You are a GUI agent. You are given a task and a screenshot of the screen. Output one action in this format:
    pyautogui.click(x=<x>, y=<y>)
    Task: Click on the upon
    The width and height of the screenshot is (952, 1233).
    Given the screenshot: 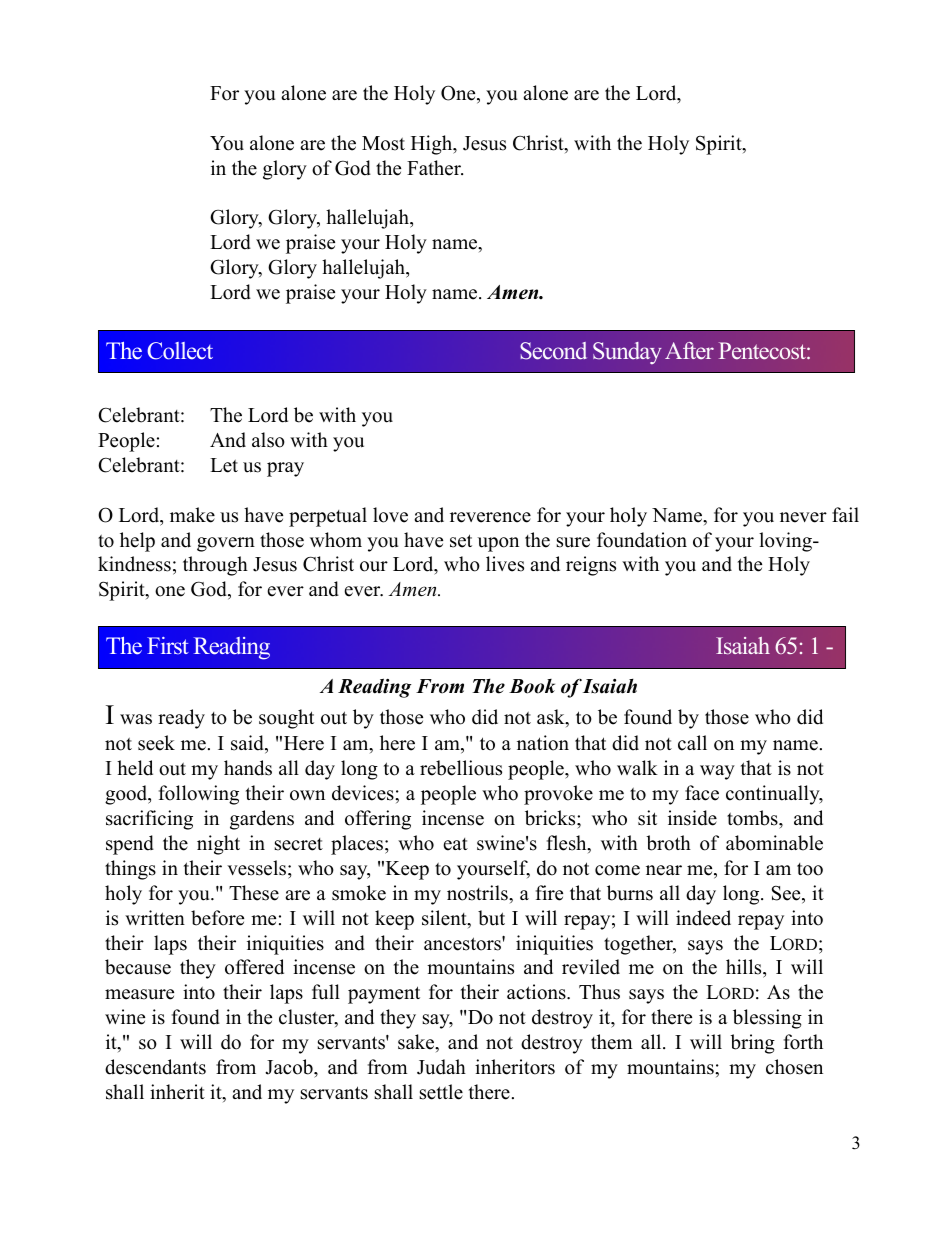 What is the action you would take?
    pyautogui.click(x=498, y=544)
